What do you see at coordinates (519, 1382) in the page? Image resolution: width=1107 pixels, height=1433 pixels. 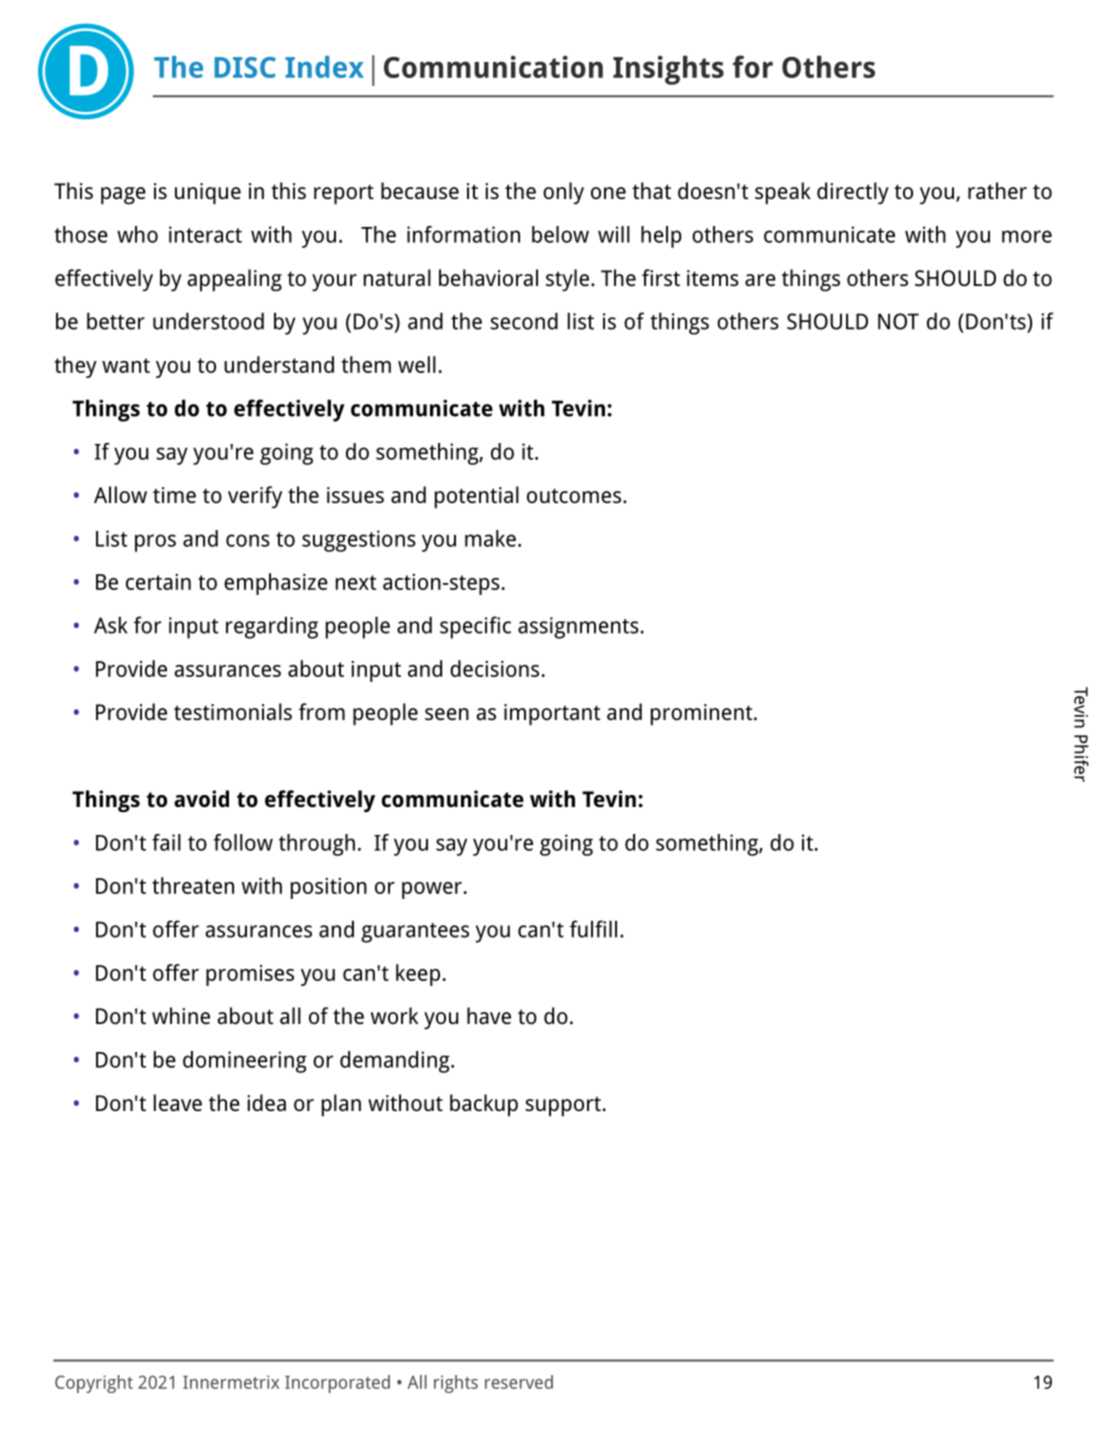 I see `reserved` at bounding box center [519, 1382].
